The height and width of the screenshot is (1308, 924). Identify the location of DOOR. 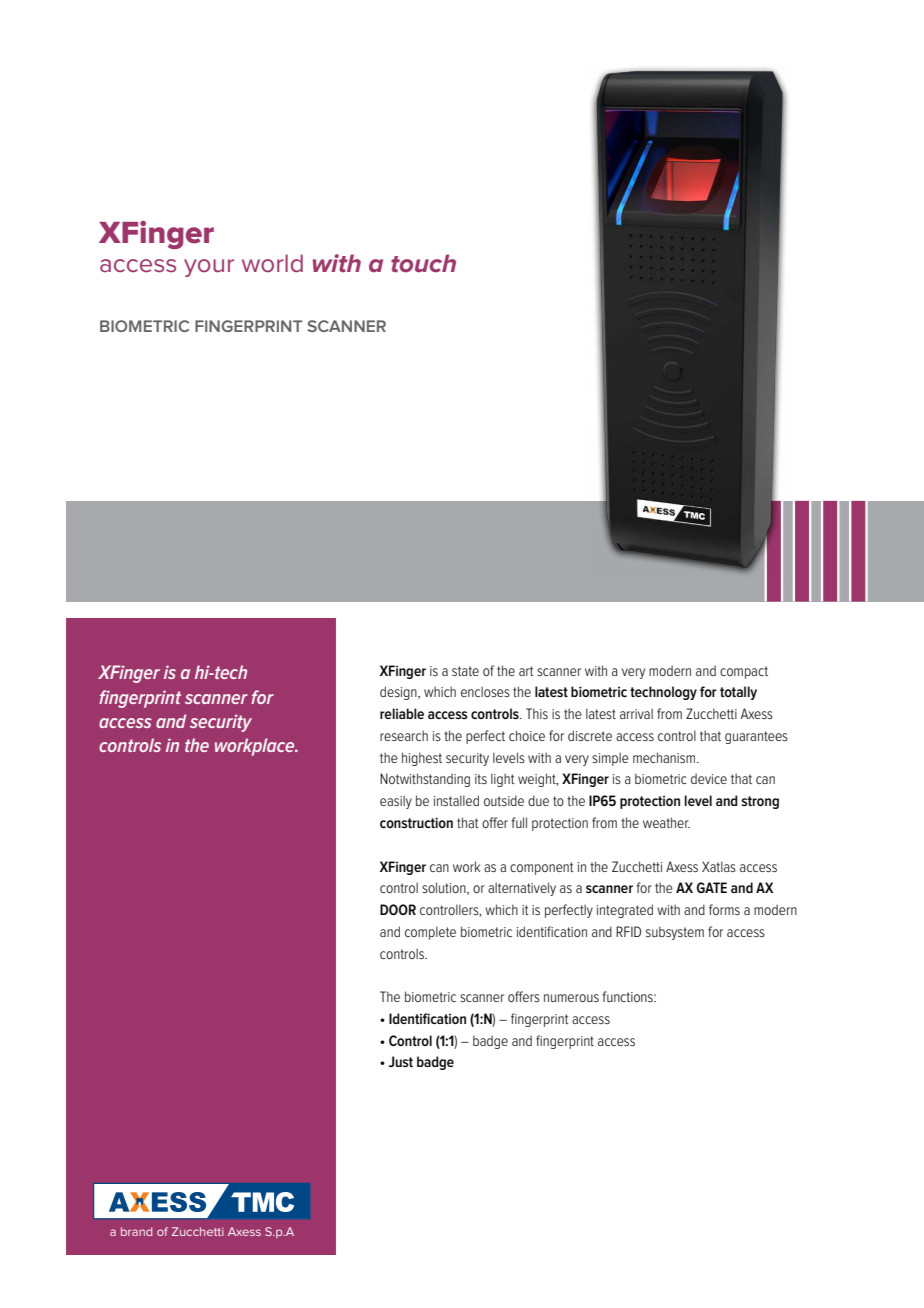
(398, 909).
